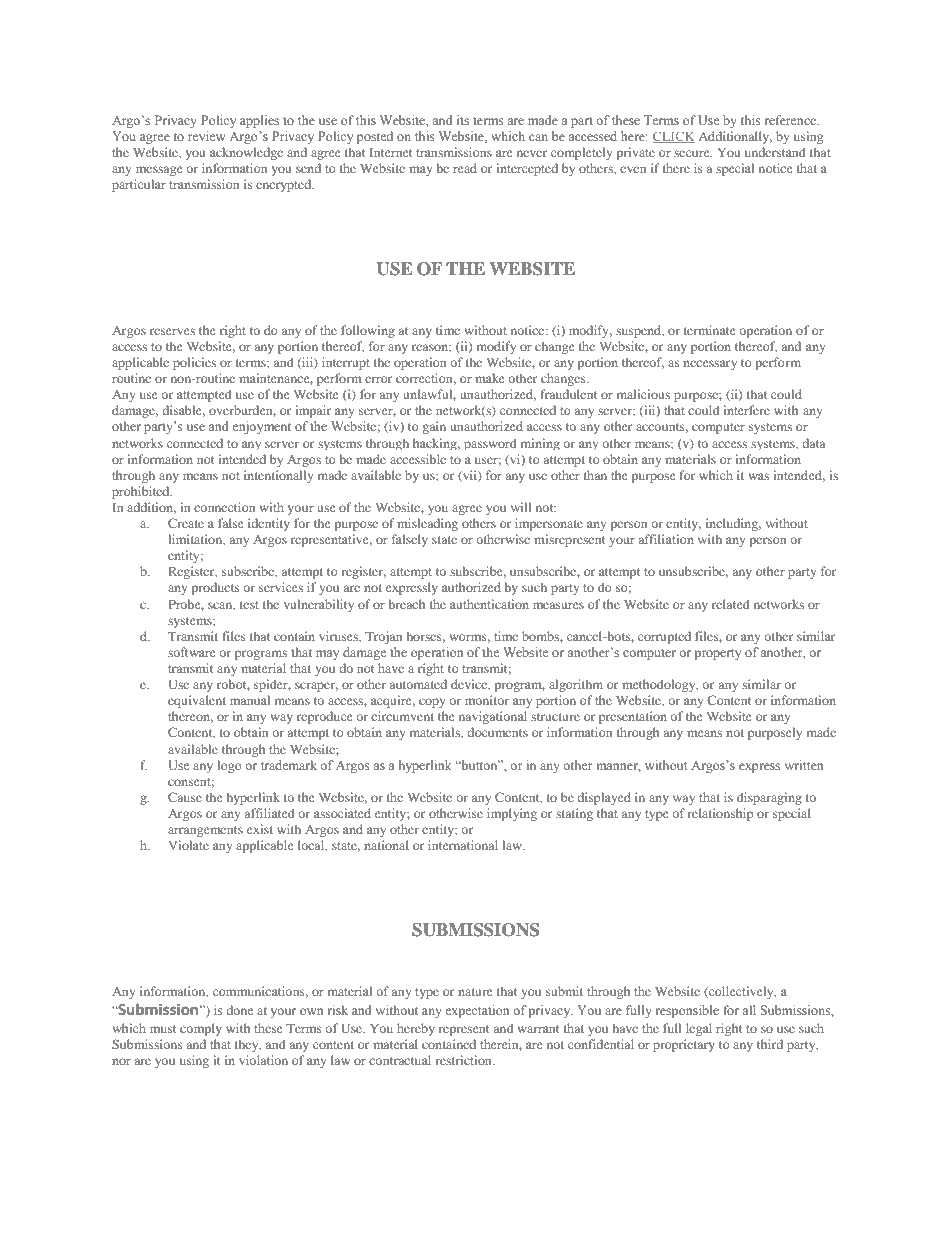 The width and height of the screenshot is (952, 1233). I want to click on read, so click(465, 168).
